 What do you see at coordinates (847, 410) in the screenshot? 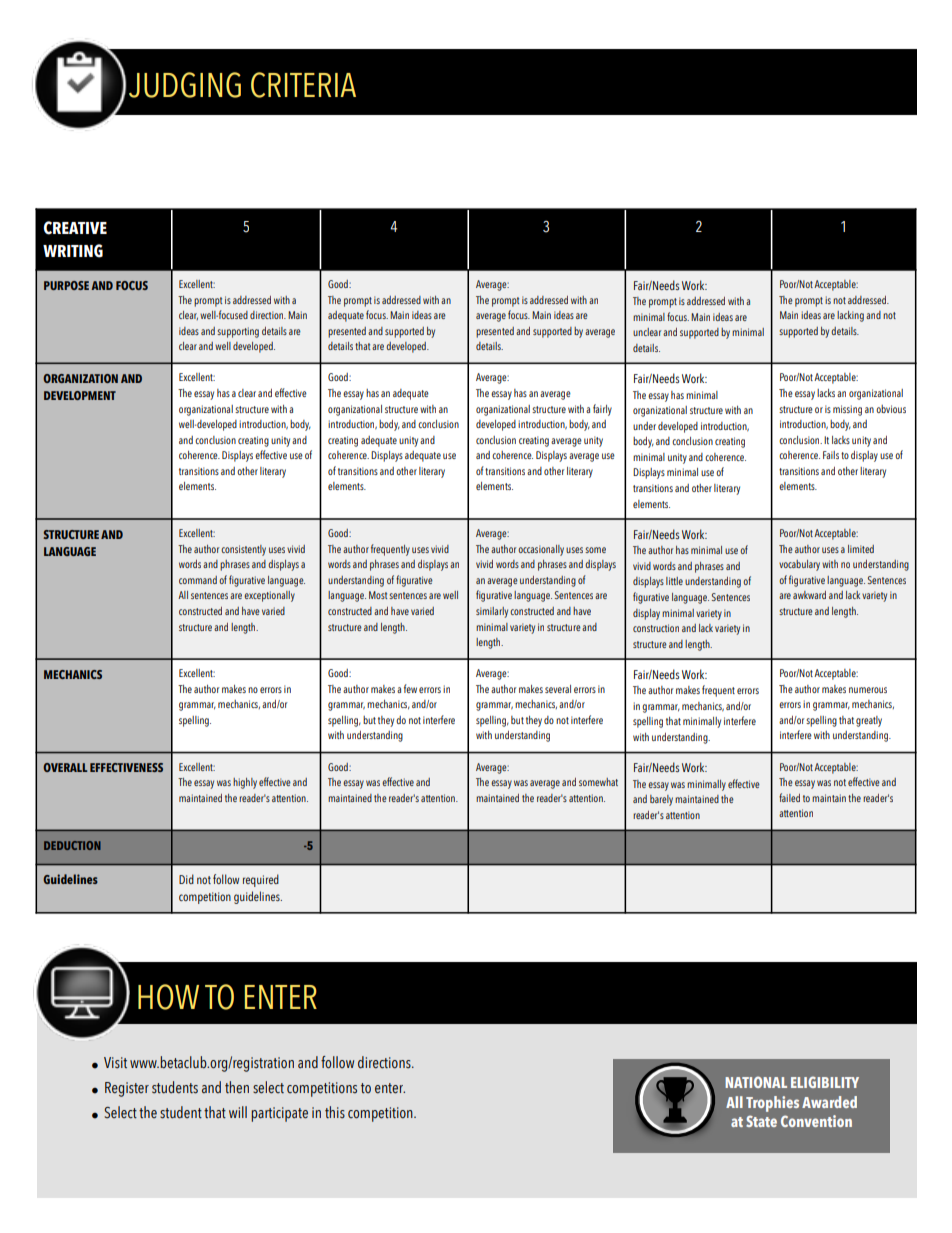
I see `missing` at bounding box center [847, 410].
